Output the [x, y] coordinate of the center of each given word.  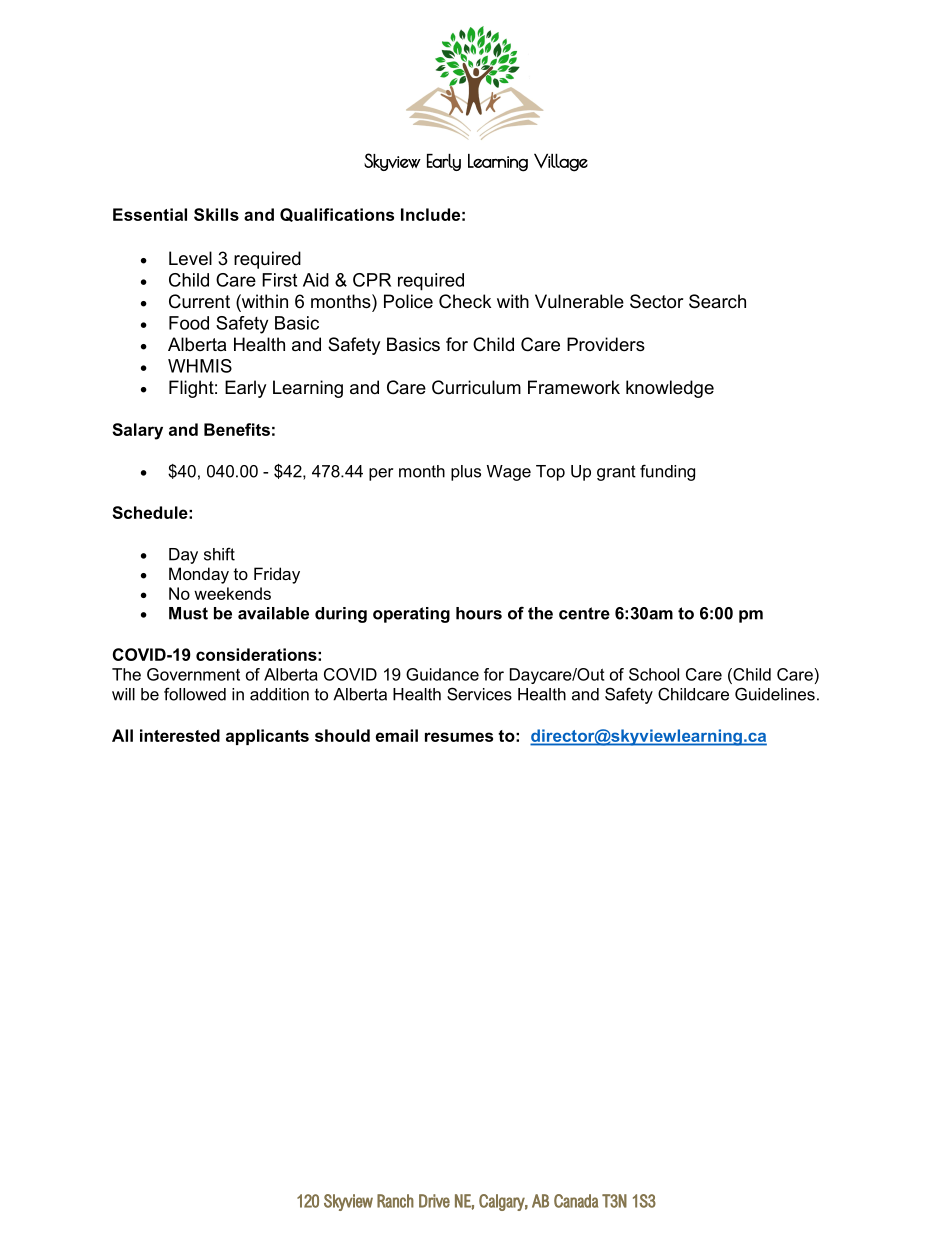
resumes [459, 737]
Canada [576, 1201]
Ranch [395, 1201]
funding [667, 472]
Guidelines [775, 694]
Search [717, 301]
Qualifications [337, 215]
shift [219, 554]
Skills [216, 214]
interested [180, 735]
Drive [434, 1201]
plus [466, 473]
